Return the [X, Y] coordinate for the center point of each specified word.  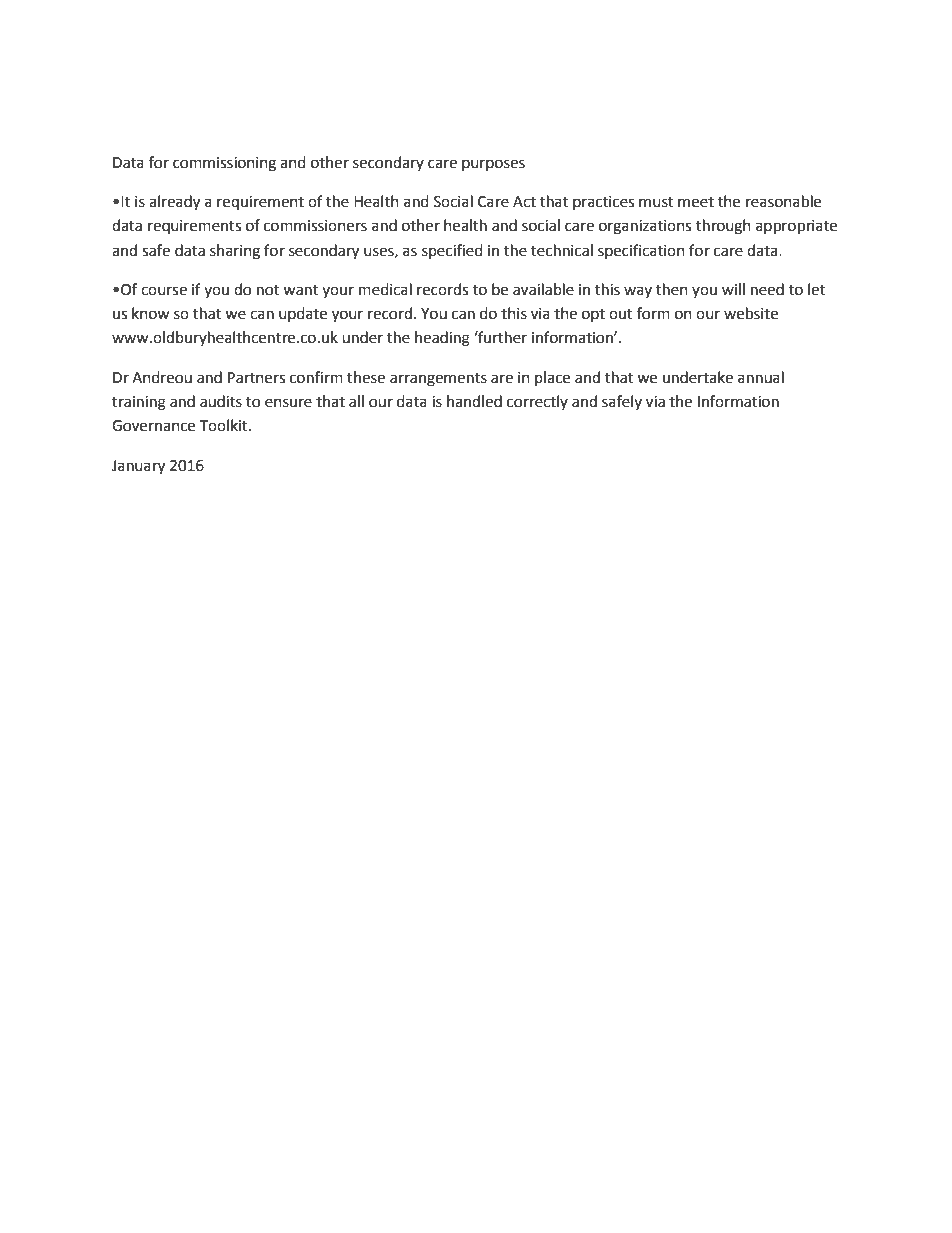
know [151, 313]
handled [474, 401]
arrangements [438, 380]
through [723, 227]
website [751, 313]
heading [442, 339]
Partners [256, 378]
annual [761, 377]
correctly [537, 402]
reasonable [783, 201]
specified [452, 251]
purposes [493, 165]
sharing [235, 252]
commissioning [224, 164]
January [138, 467]
